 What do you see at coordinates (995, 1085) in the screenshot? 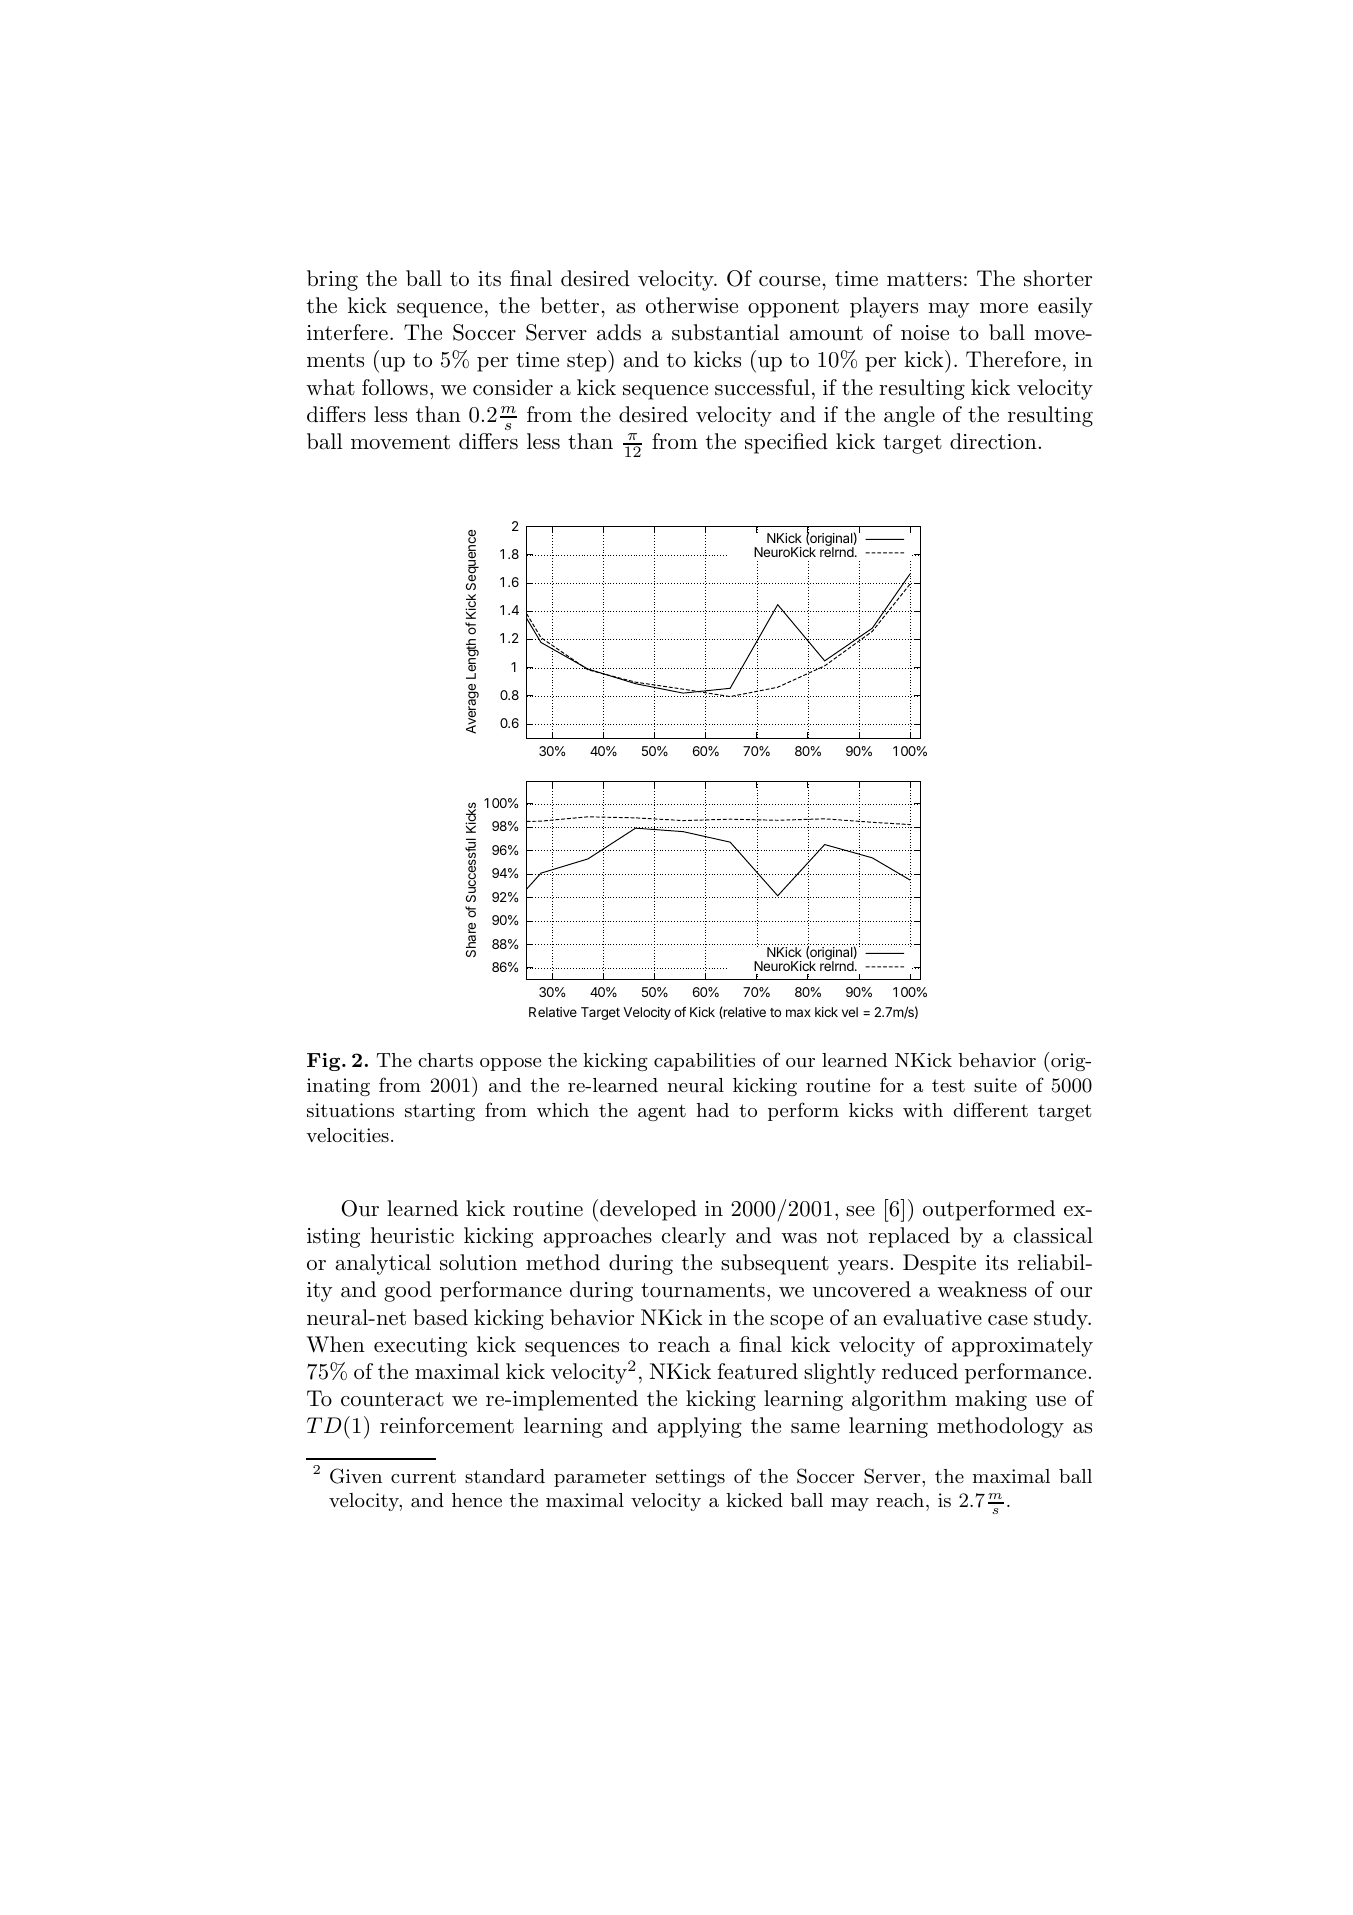
I see `suite` at bounding box center [995, 1085].
